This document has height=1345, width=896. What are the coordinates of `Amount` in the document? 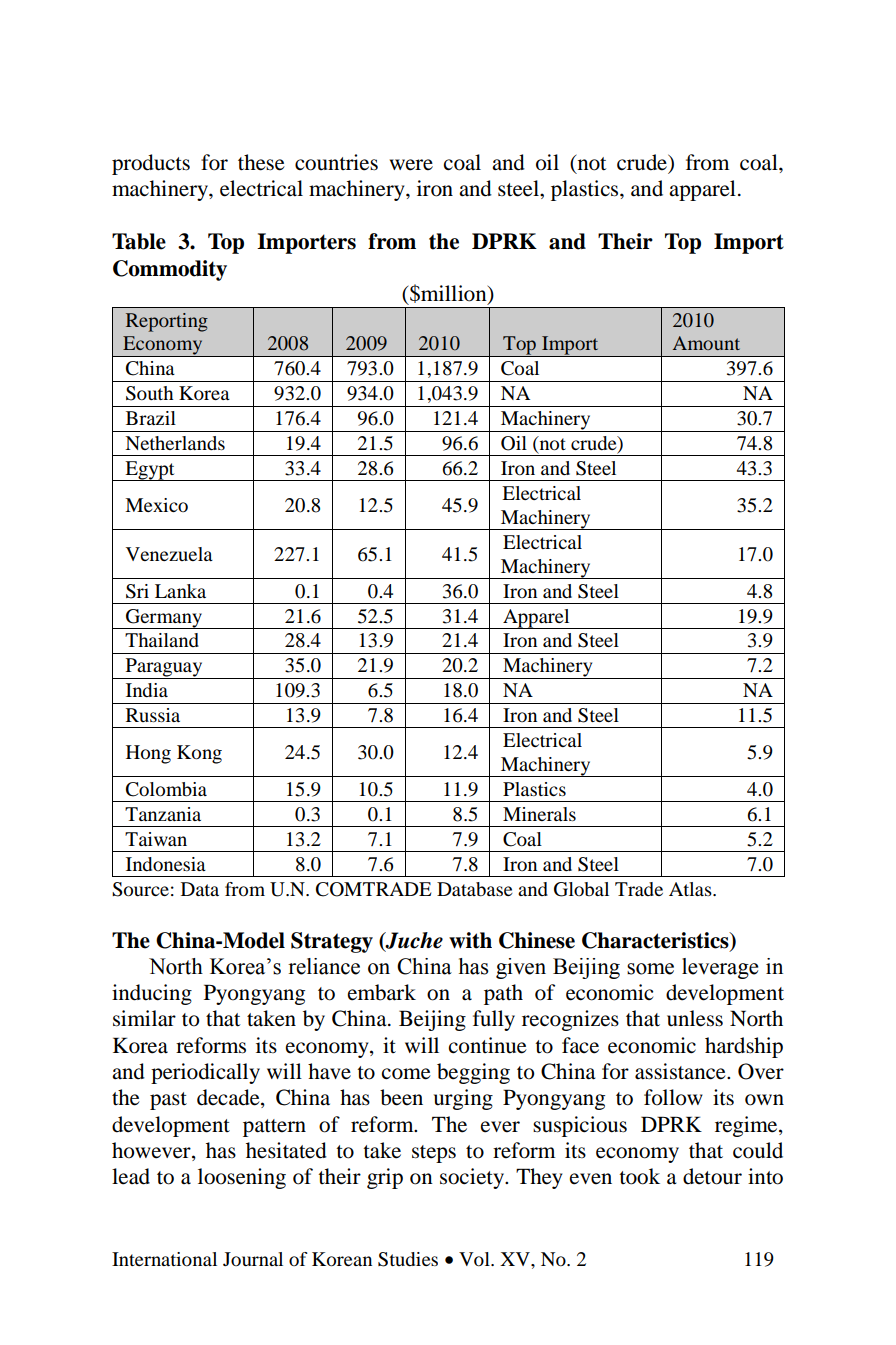 It's located at (706, 343).
